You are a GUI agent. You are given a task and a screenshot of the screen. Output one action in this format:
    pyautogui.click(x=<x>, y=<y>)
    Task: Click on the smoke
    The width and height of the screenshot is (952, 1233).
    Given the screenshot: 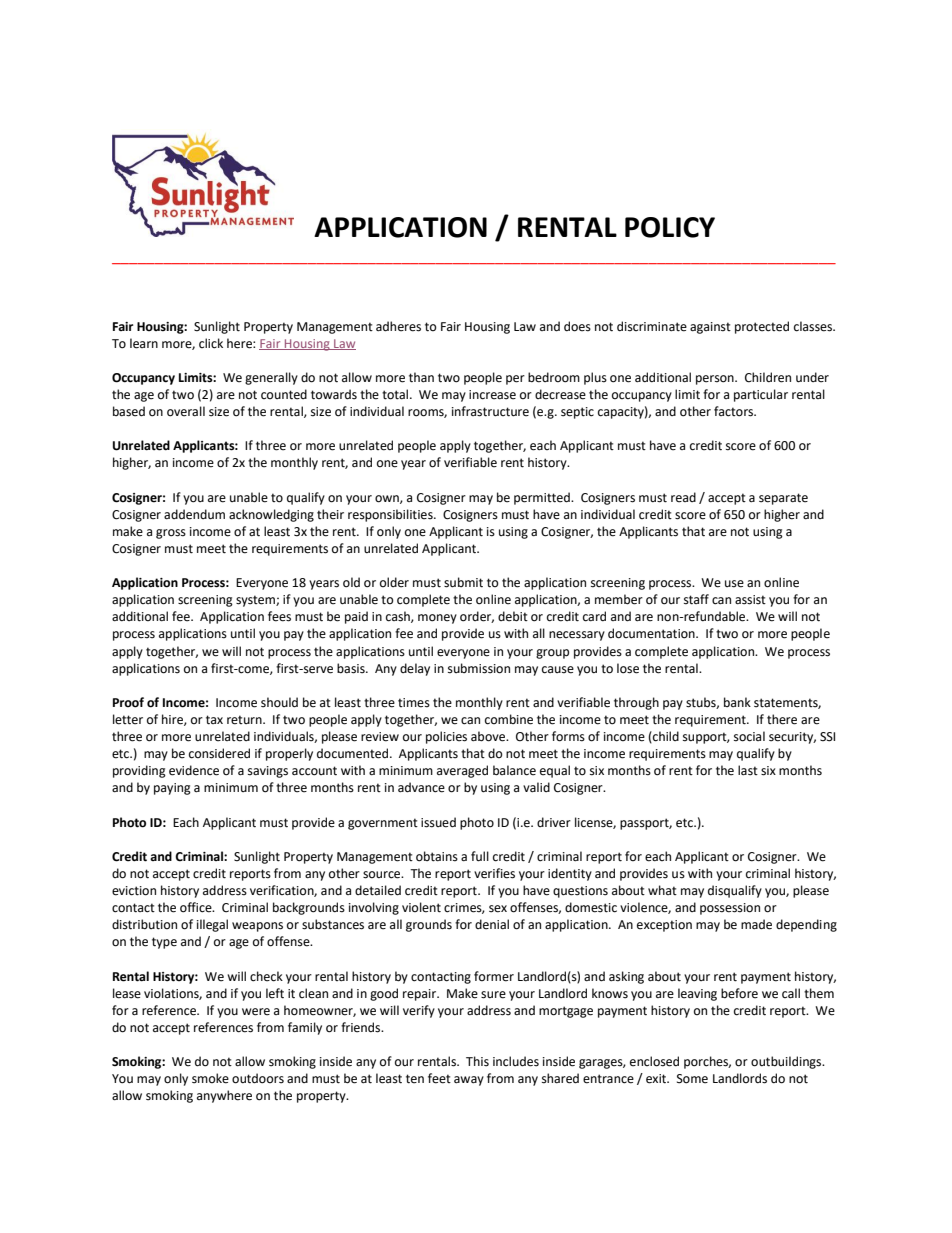 What is the action you would take?
    pyautogui.click(x=210, y=1078)
